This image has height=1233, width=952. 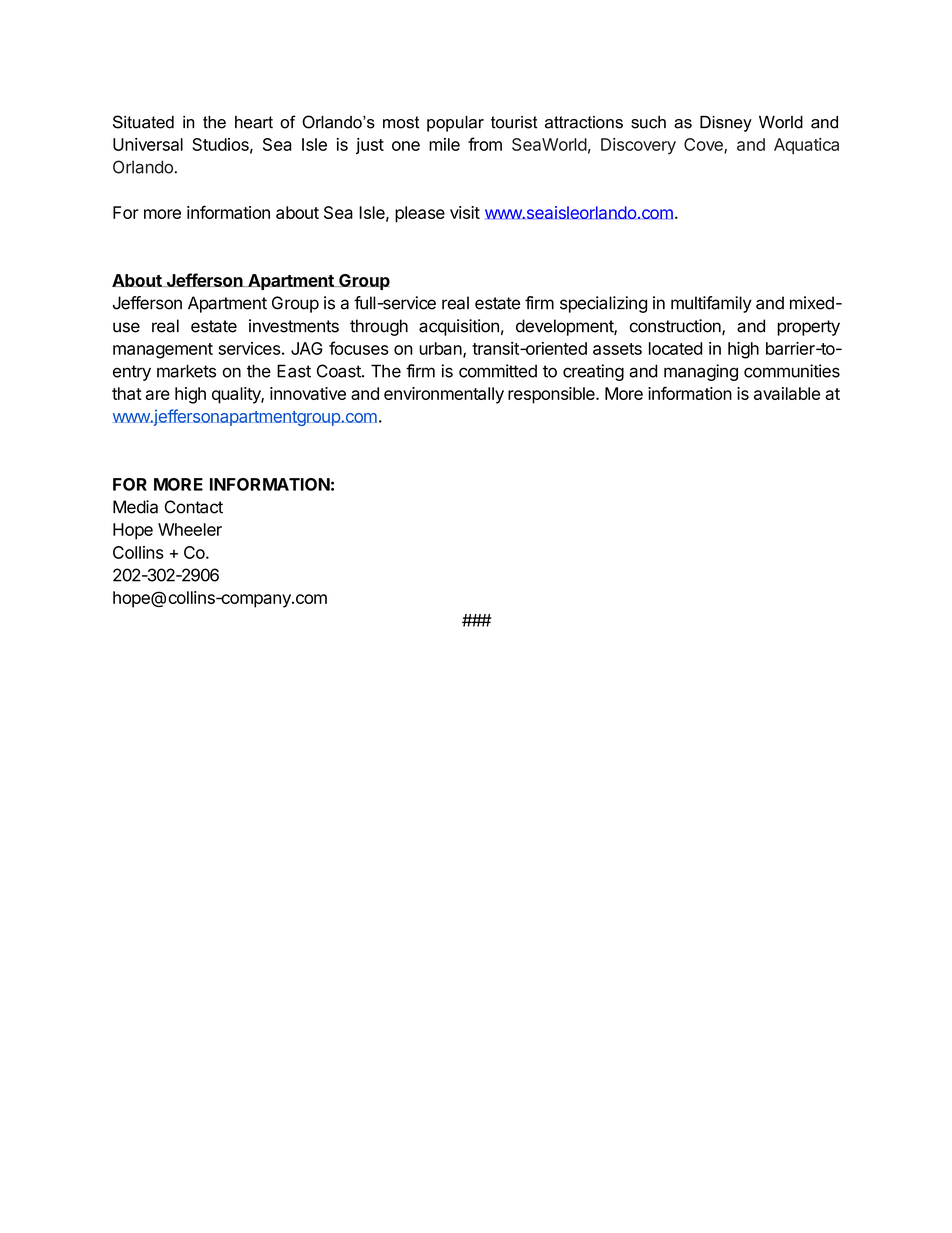 What do you see at coordinates (158, 395) in the image?
I see `are` at bounding box center [158, 395].
